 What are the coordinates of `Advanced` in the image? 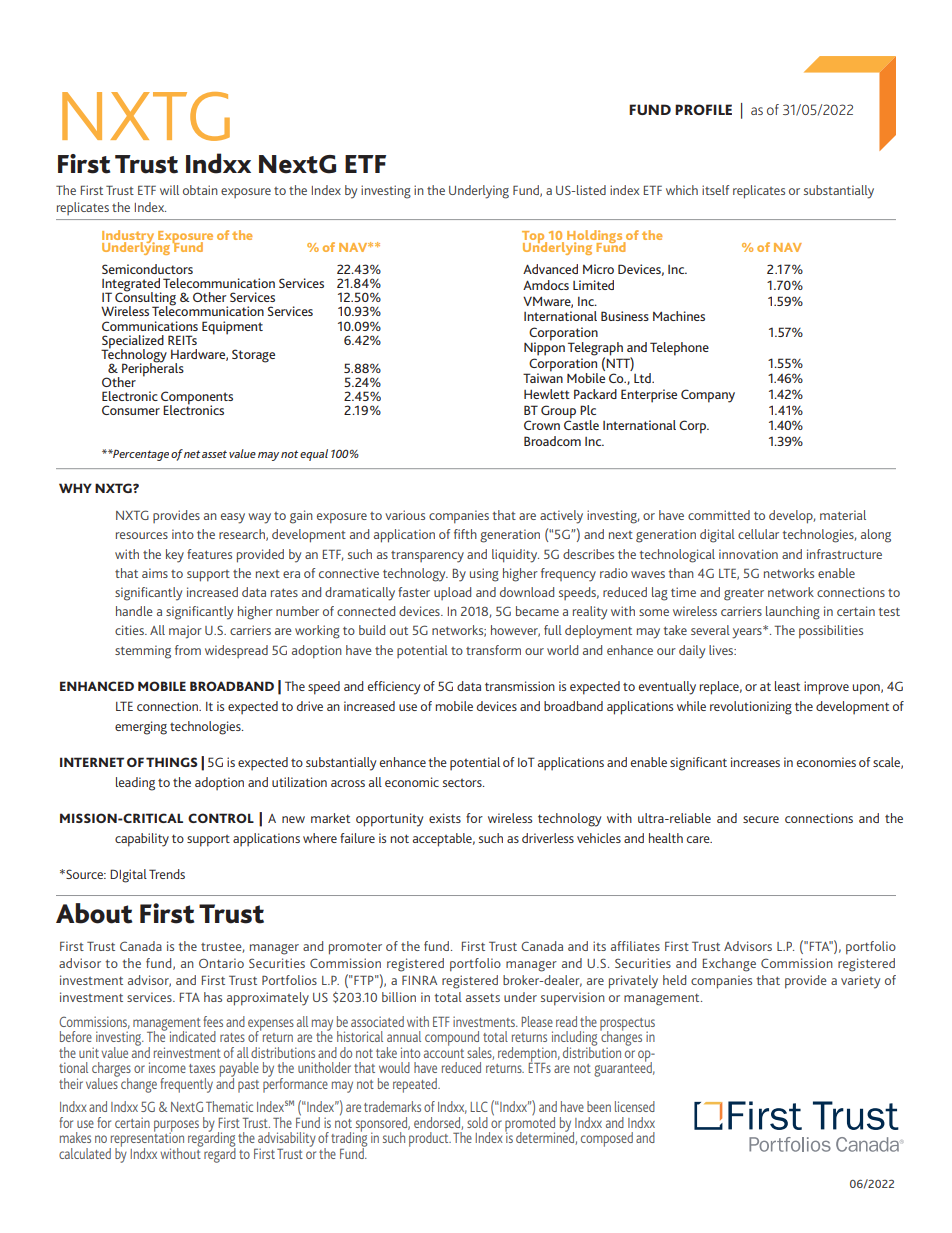 It's located at (550, 269).
